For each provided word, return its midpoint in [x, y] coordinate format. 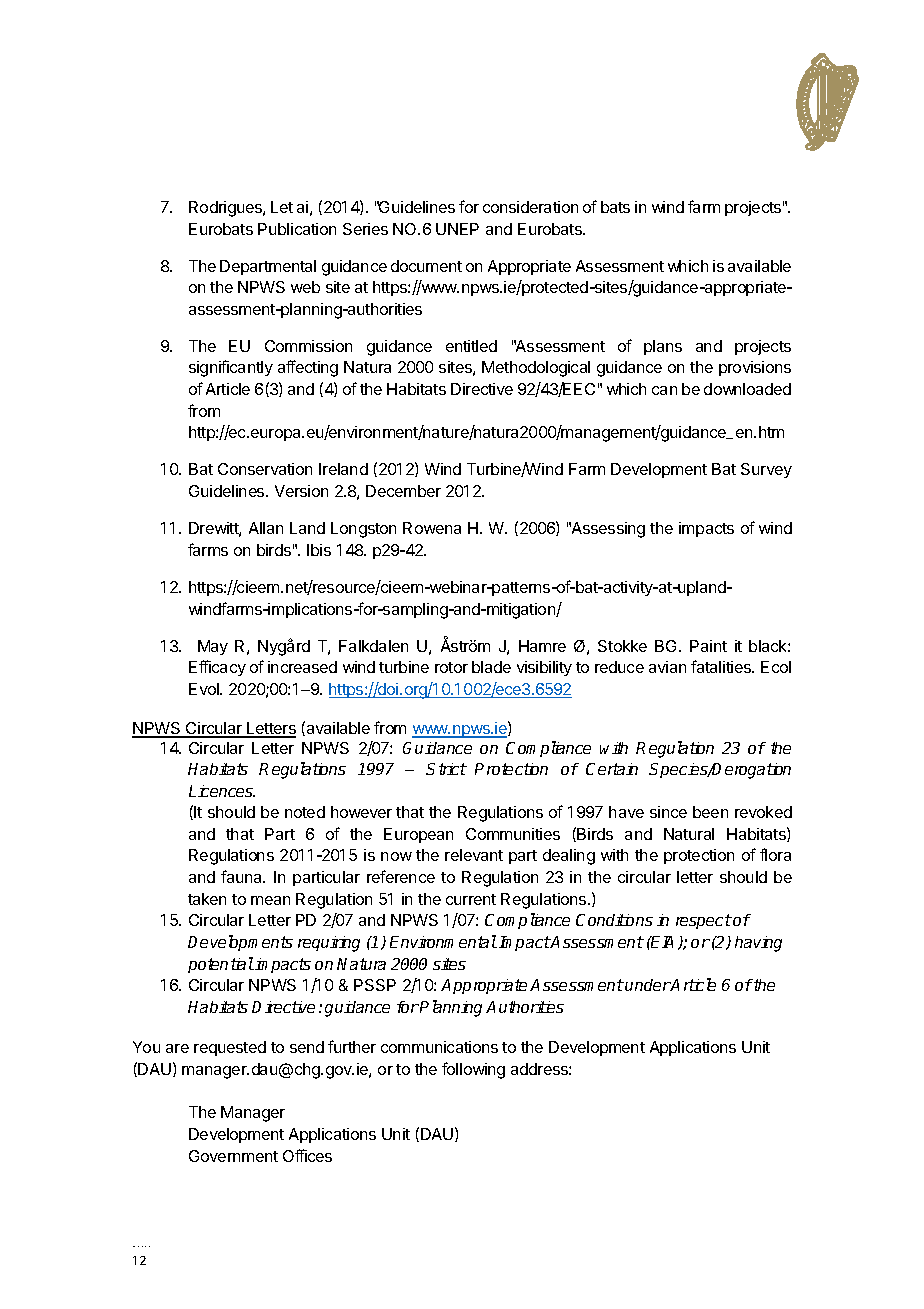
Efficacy [217, 668]
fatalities [722, 666]
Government [233, 1156]
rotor [451, 667]
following [473, 1070]
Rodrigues [226, 209]
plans [663, 347]
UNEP [457, 229]
